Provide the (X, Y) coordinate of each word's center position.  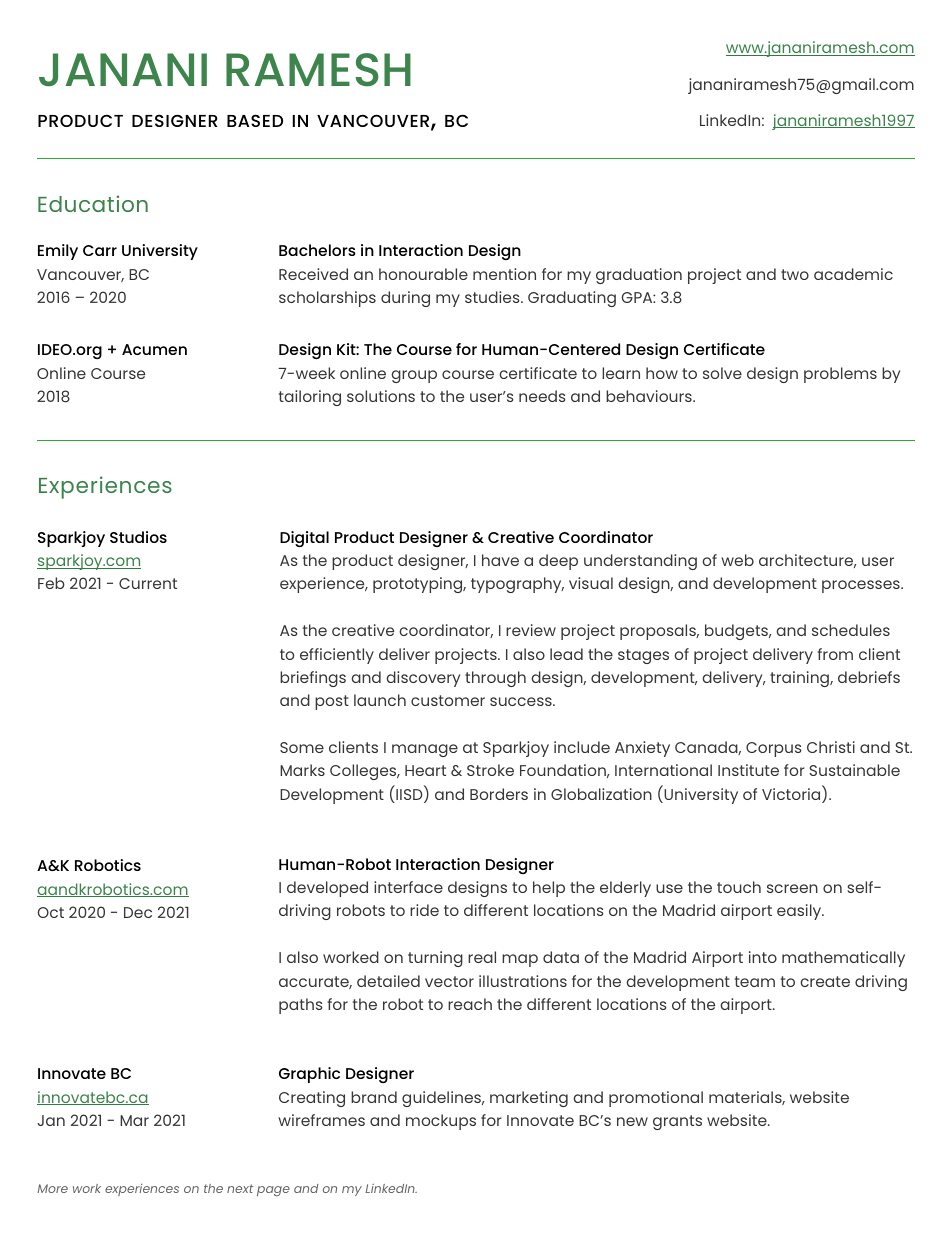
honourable (423, 274)
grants (677, 1122)
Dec (138, 912)
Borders (499, 794)
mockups (441, 1122)
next (240, 1188)
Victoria (792, 794)
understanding (640, 562)
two (795, 274)
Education (93, 203)
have (500, 560)
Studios (138, 537)
